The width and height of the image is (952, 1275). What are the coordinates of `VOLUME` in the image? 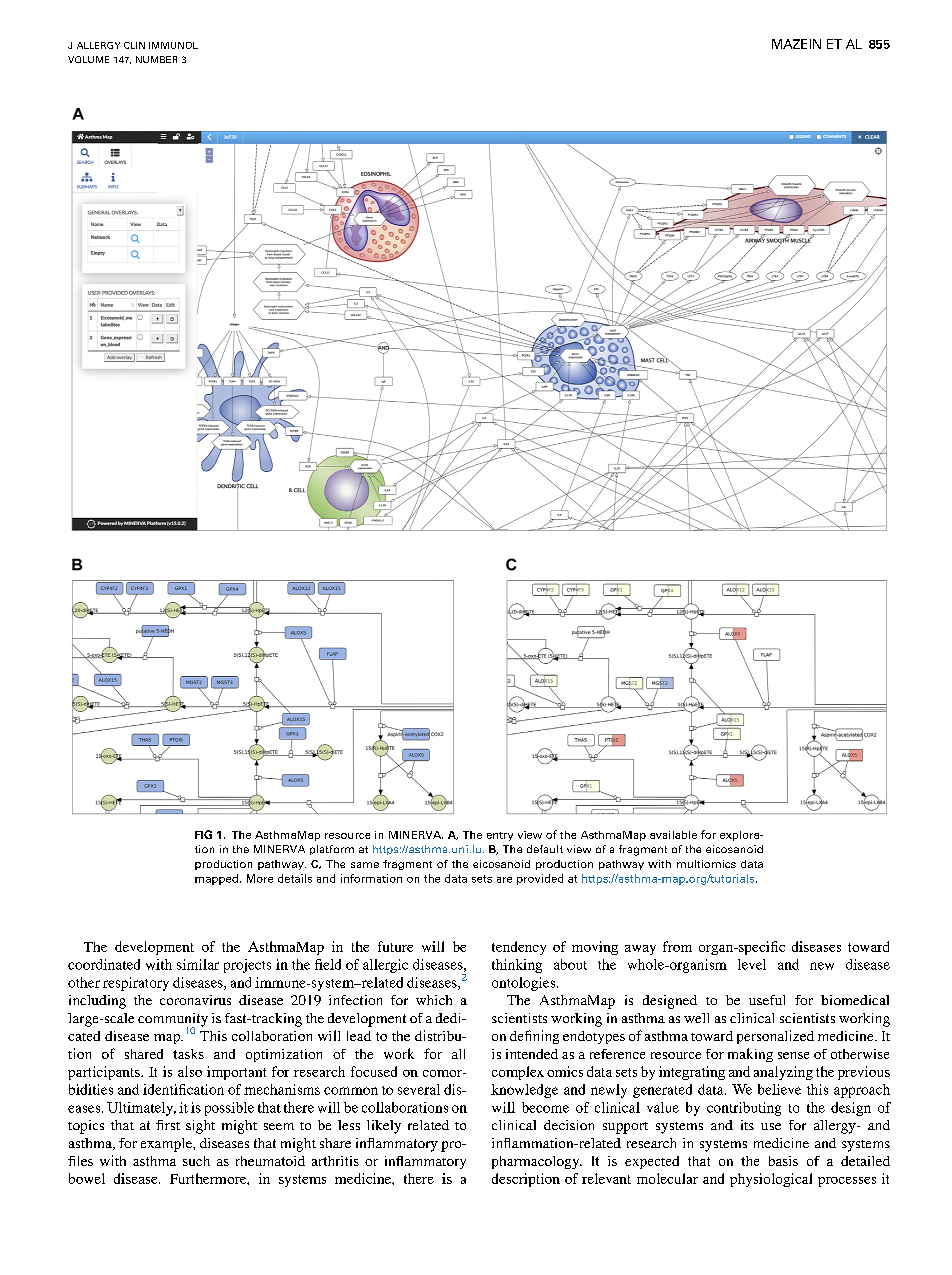 It's located at (88, 59).
